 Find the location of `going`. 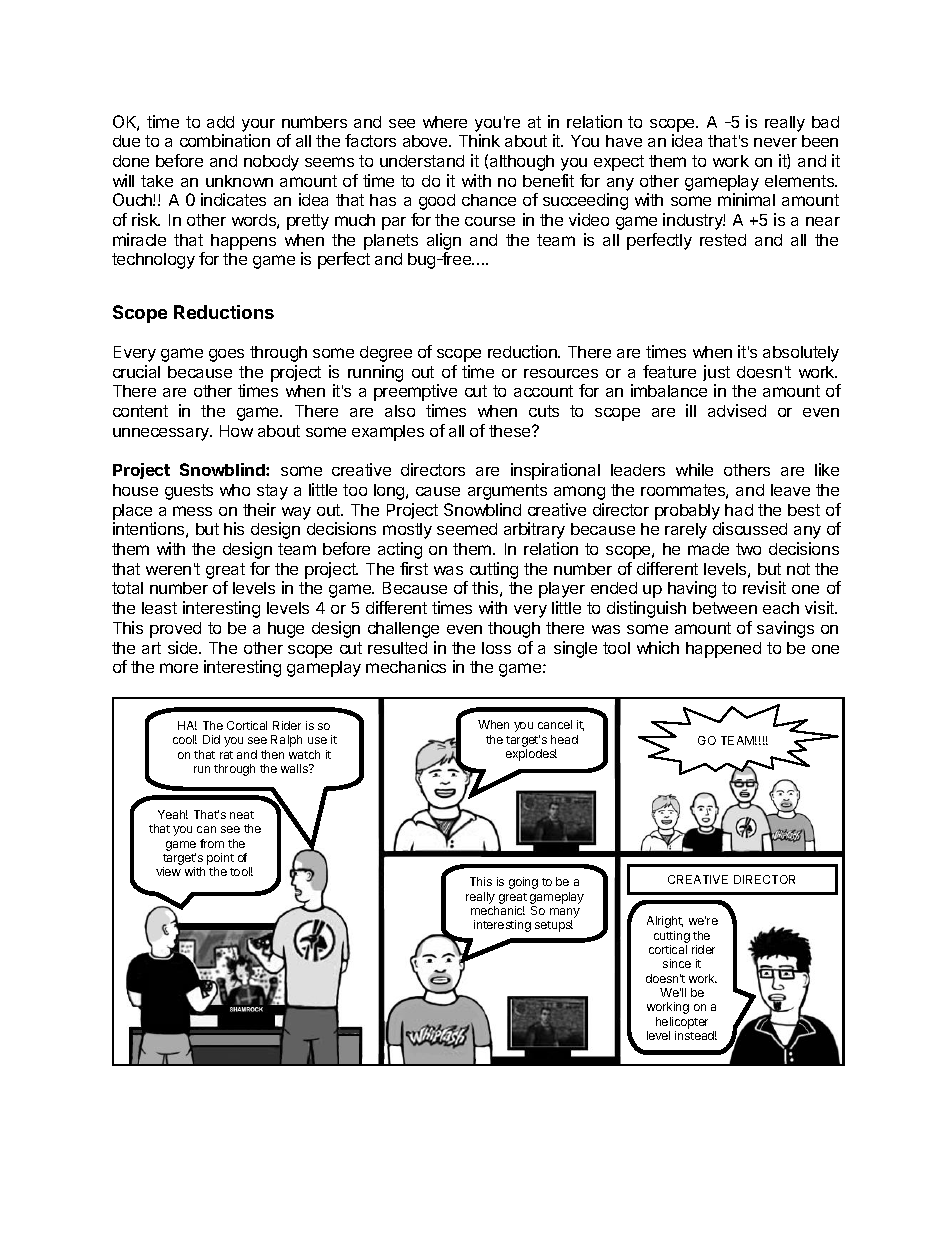

going is located at coordinates (523, 883).
